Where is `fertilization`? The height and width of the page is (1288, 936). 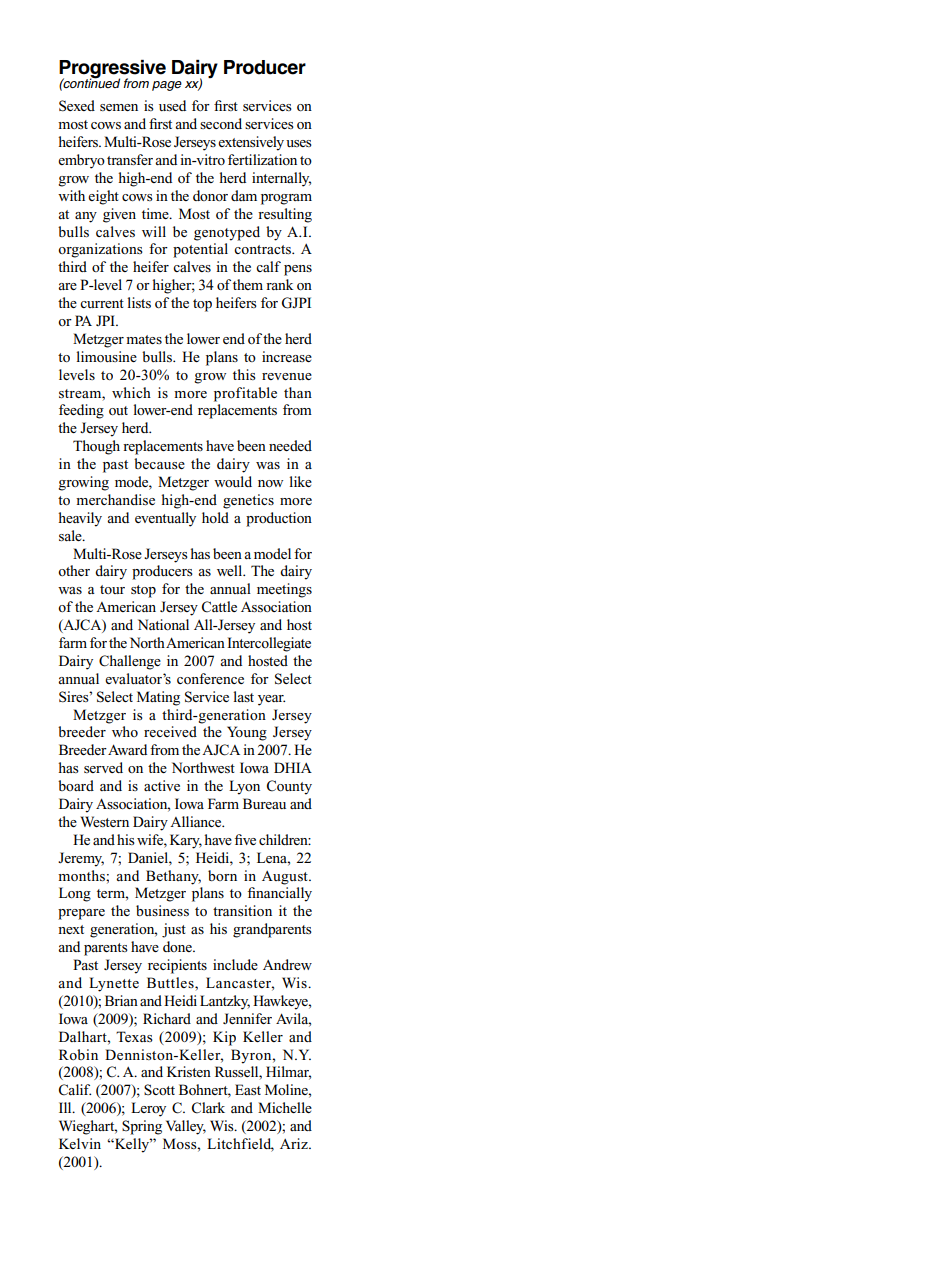
fertilization is located at coordinates (262, 159).
